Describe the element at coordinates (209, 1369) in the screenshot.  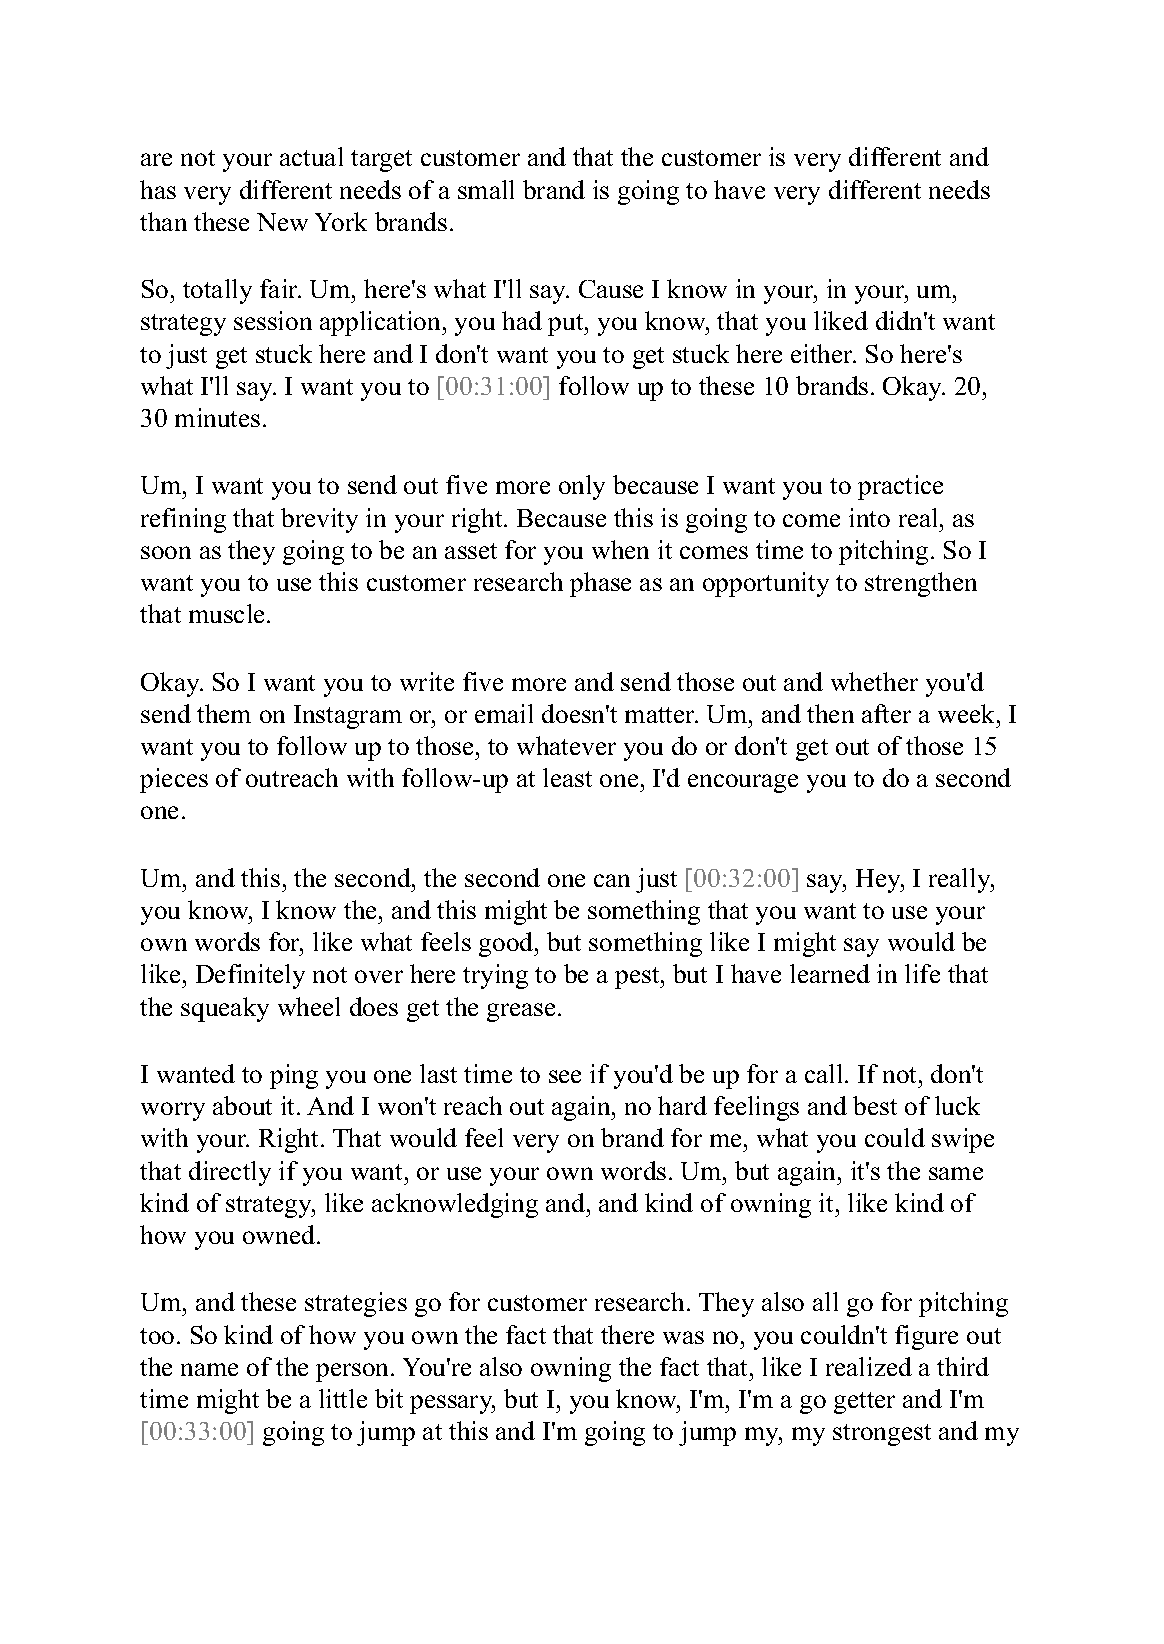
I see `name` at that location.
